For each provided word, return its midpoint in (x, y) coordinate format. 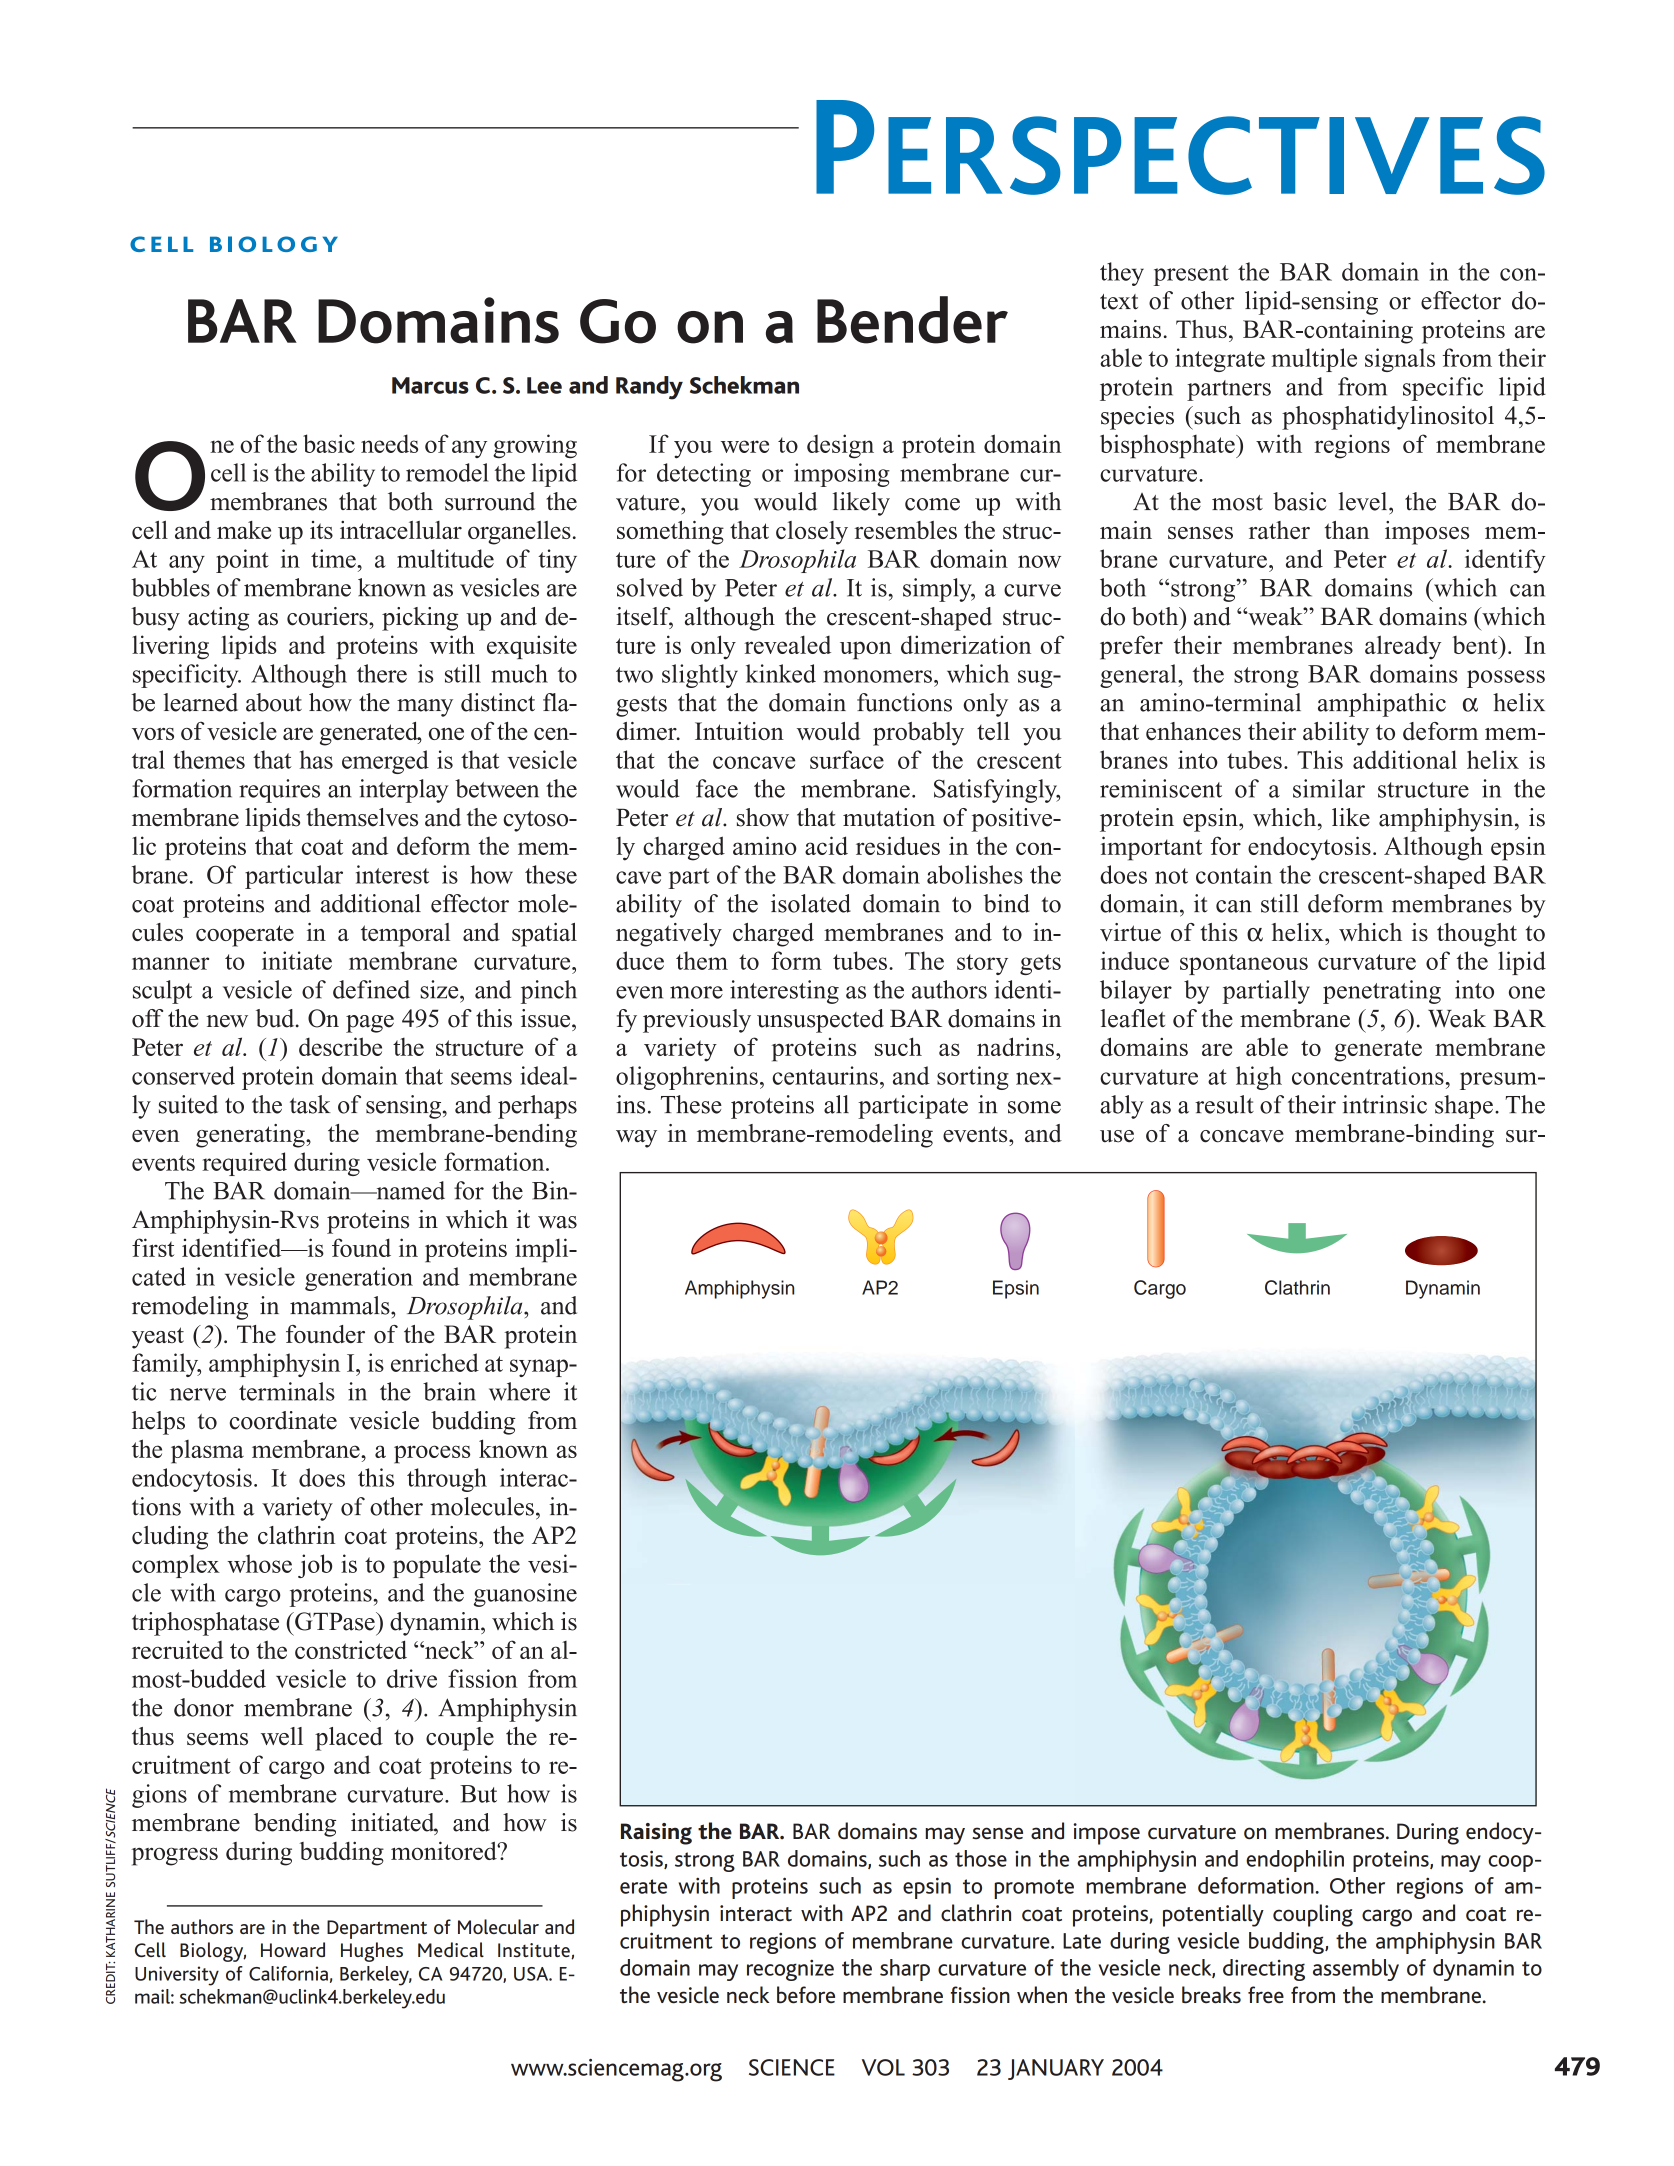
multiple (1314, 360)
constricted (351, 1649)
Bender (912, 320)
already (1403, 647)
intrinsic (1384, 1104)
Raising (656, 1834)
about (274, 702)
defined (371, 989)
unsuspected (820, 1021)
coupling (1313, 1915)
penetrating (1382, 992)
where (519, 1391)
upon (866, 650)
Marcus (430, 385)
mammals (341, 1305)
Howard (293, 1949)
